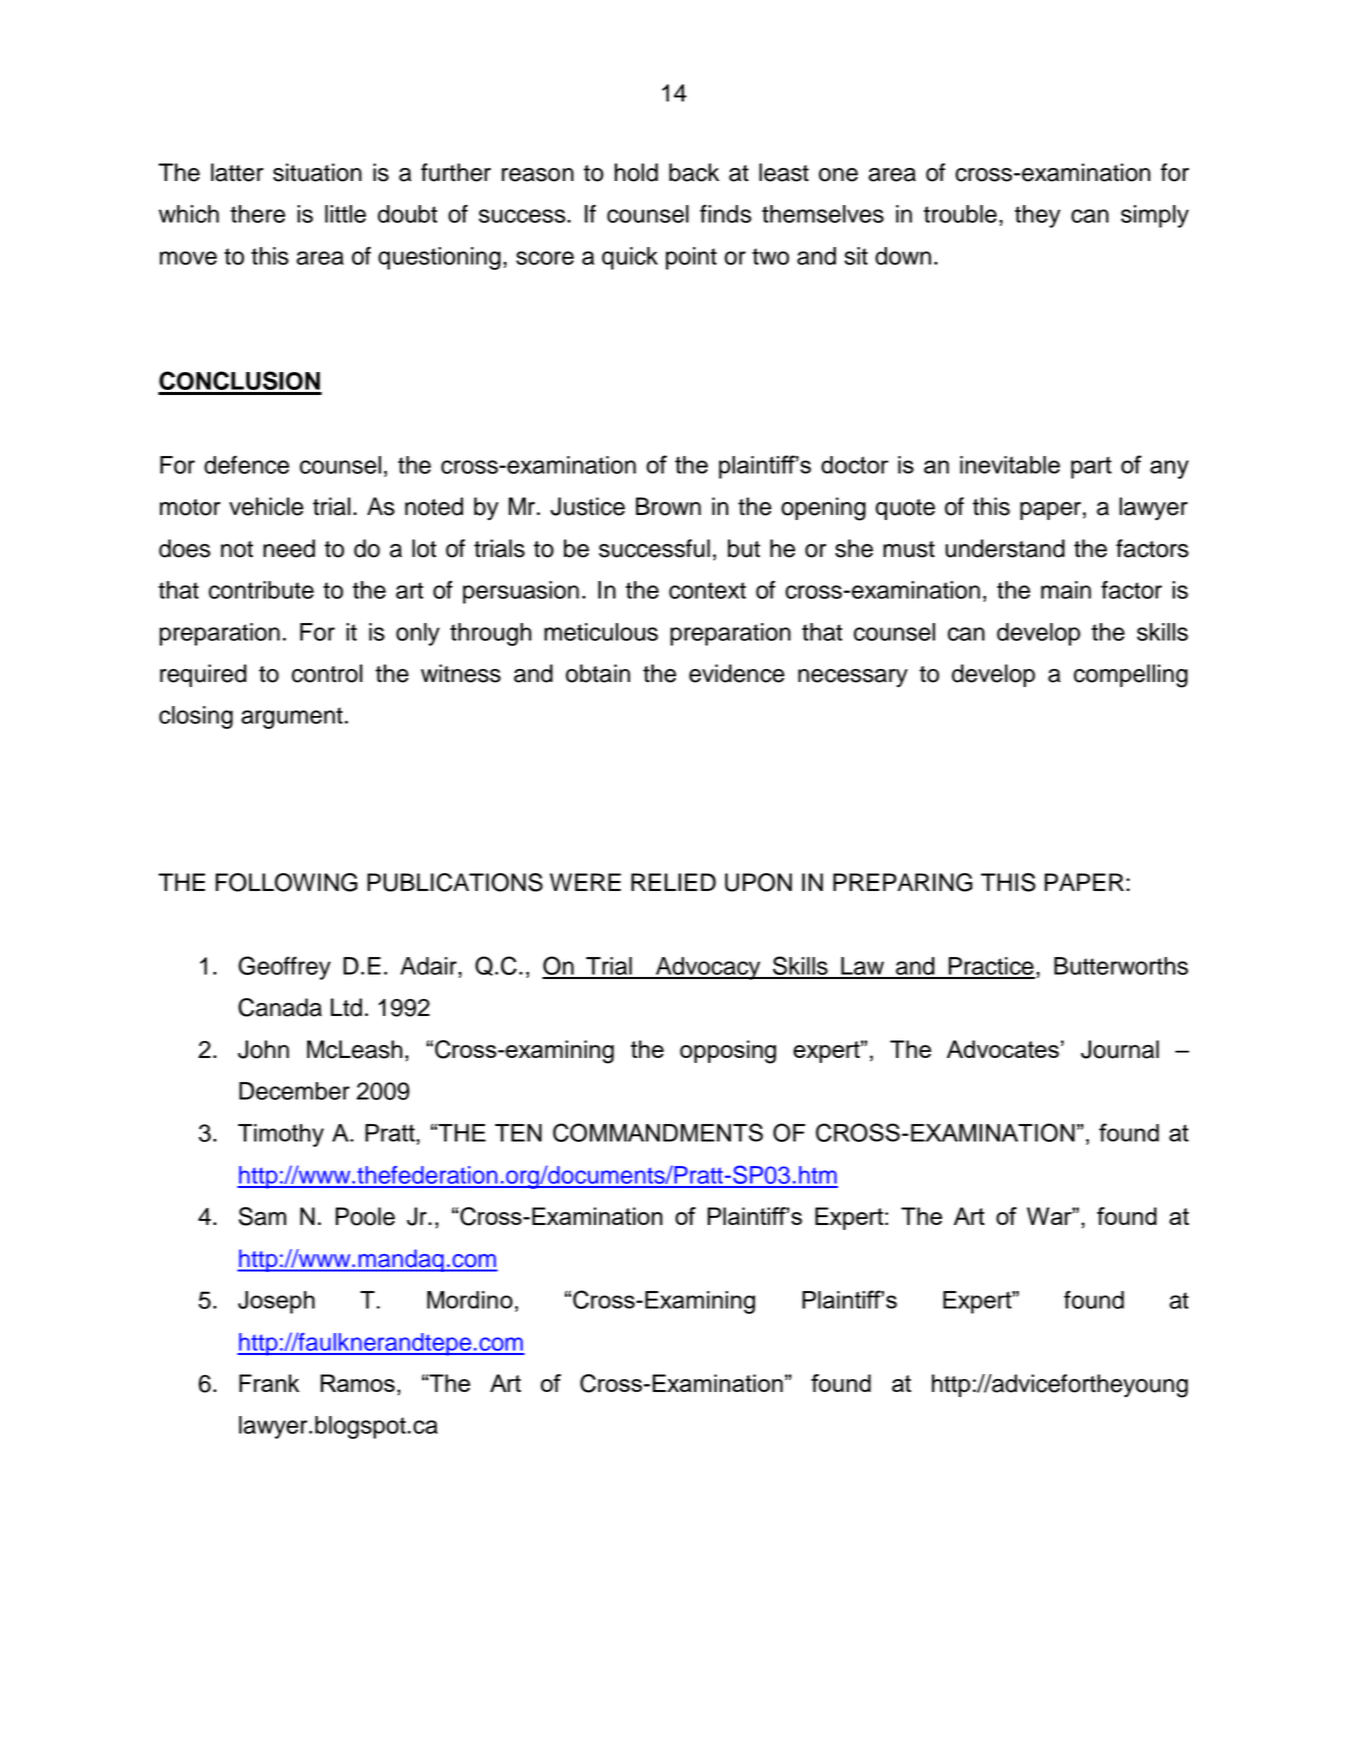 The width and height of the screenshot is (1347, 1743). Describe the element at coordinates (960, 214) in the screenshot. I see `trouble` at that location.
